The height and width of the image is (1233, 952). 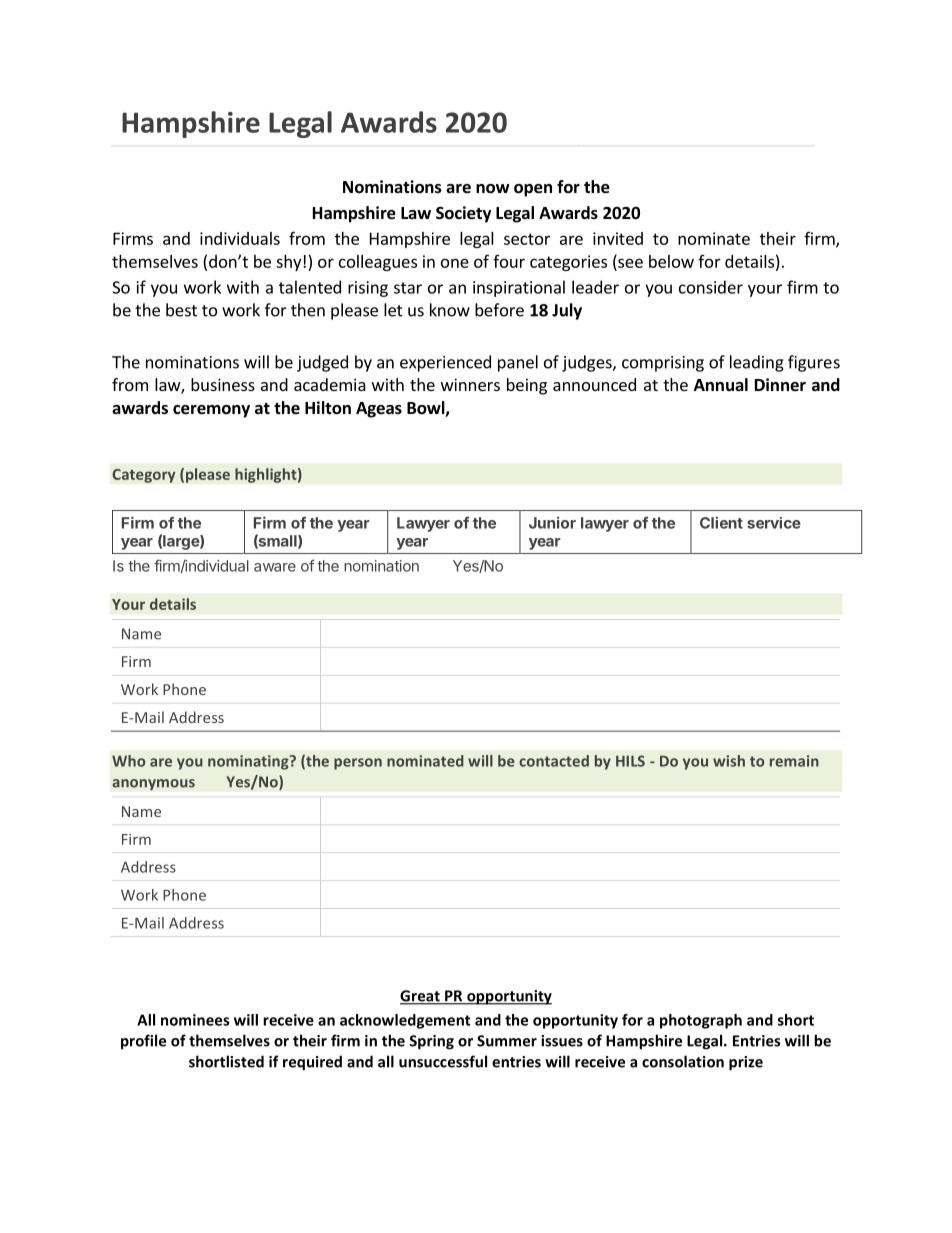 I want to click on Client, so click(x=721, y=523).
